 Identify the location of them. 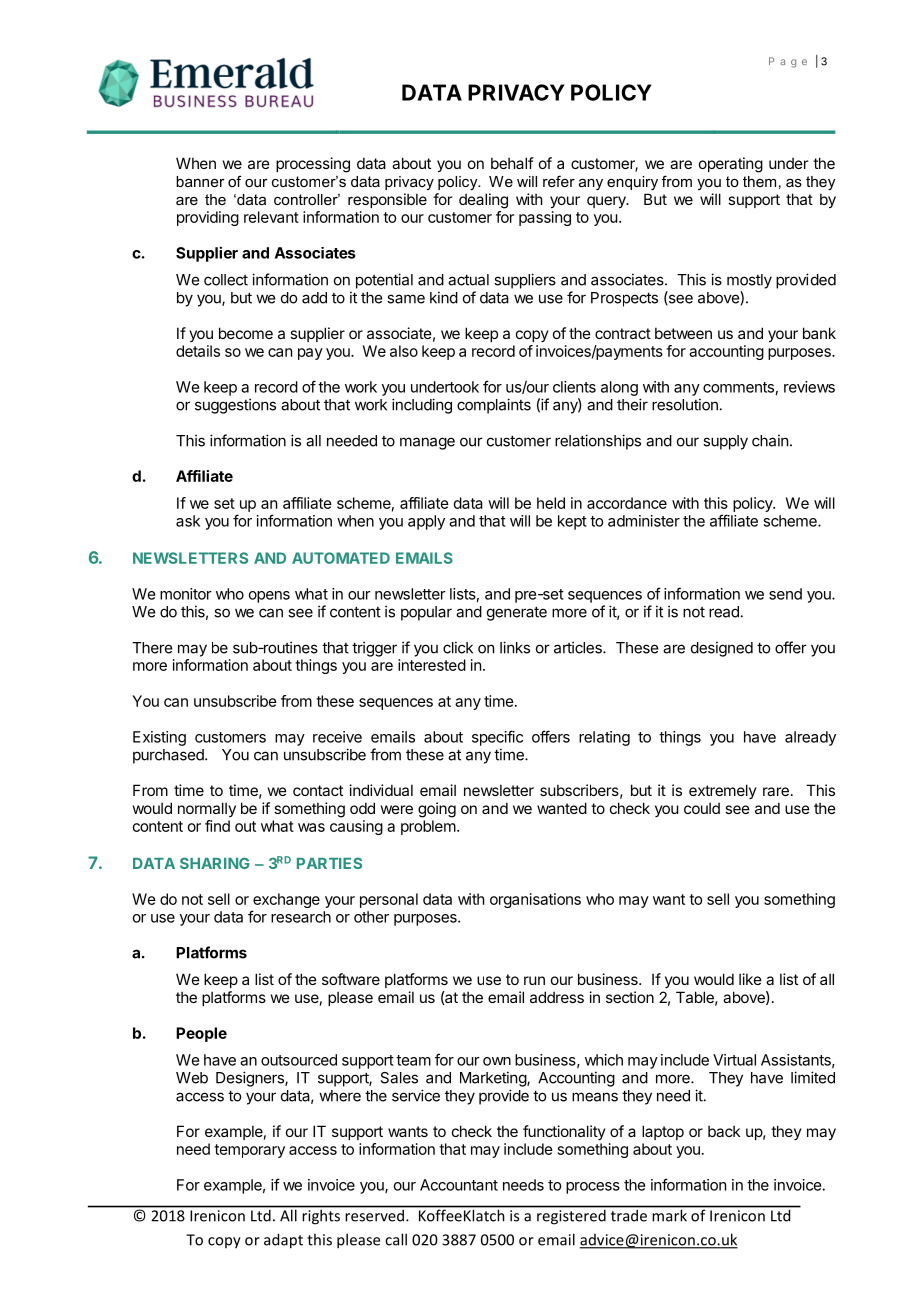
(759, 181).
